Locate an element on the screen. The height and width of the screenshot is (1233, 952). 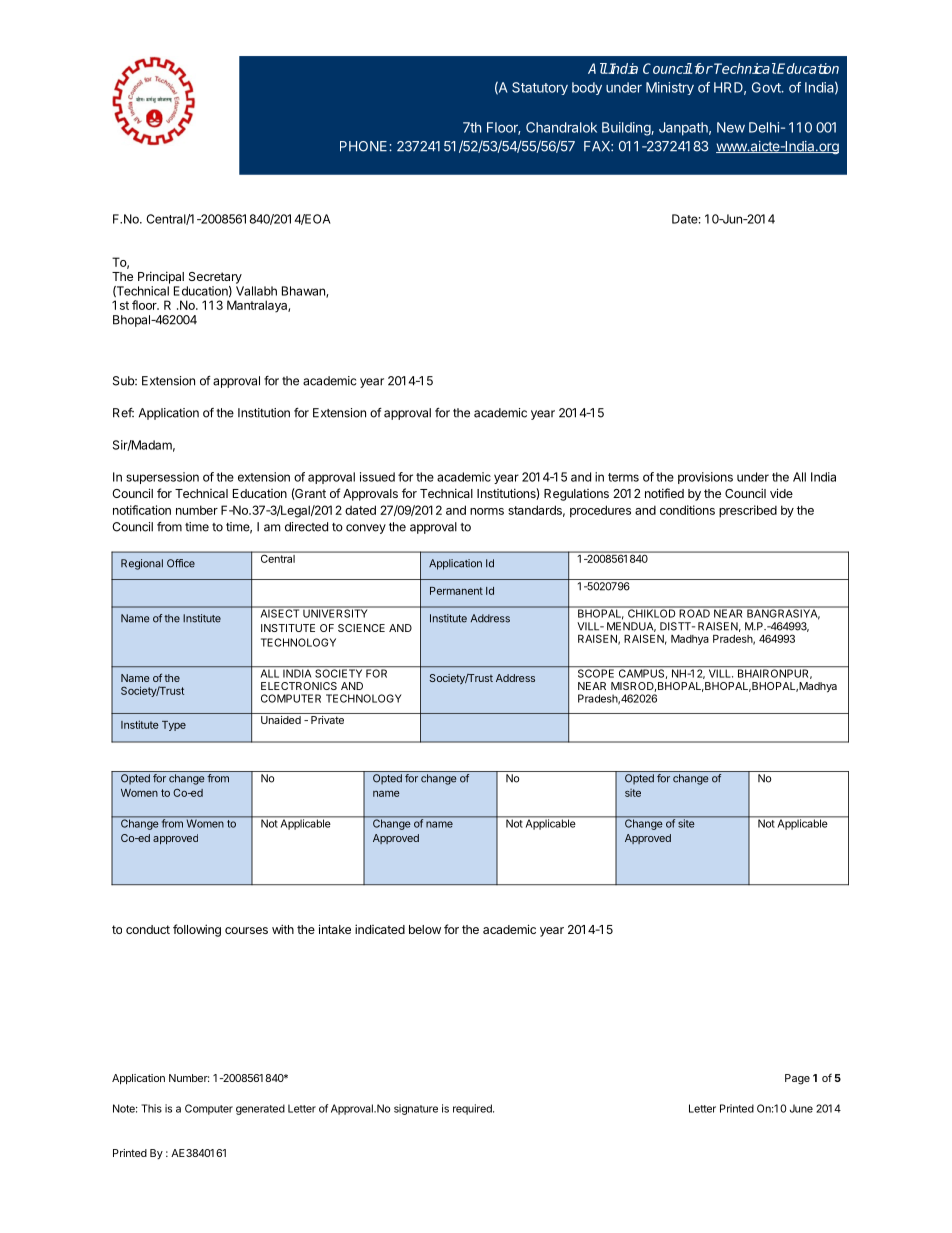
Page is located at coordinates (797, 1079).
